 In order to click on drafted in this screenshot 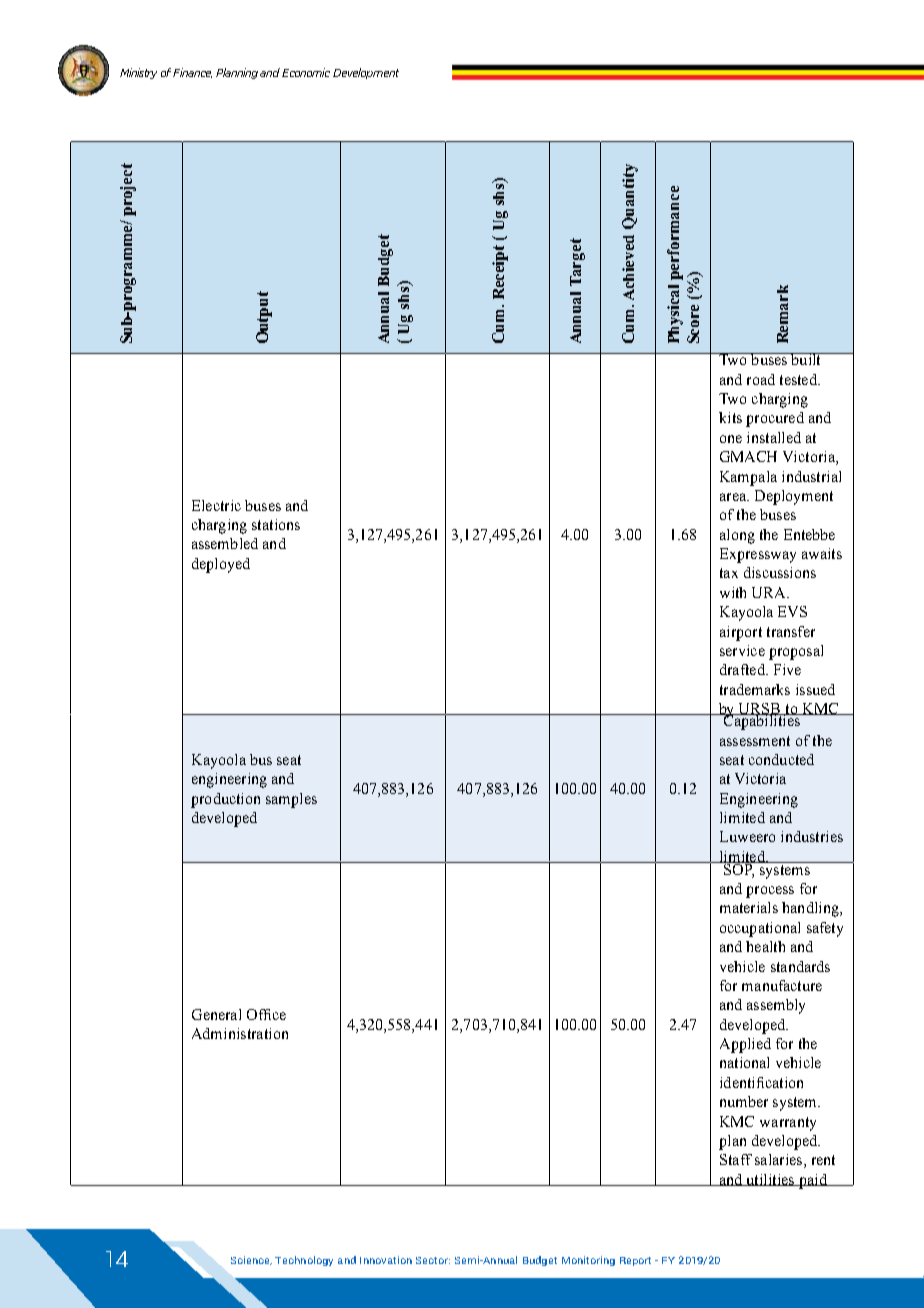, I will do `click(743, 669)`.
